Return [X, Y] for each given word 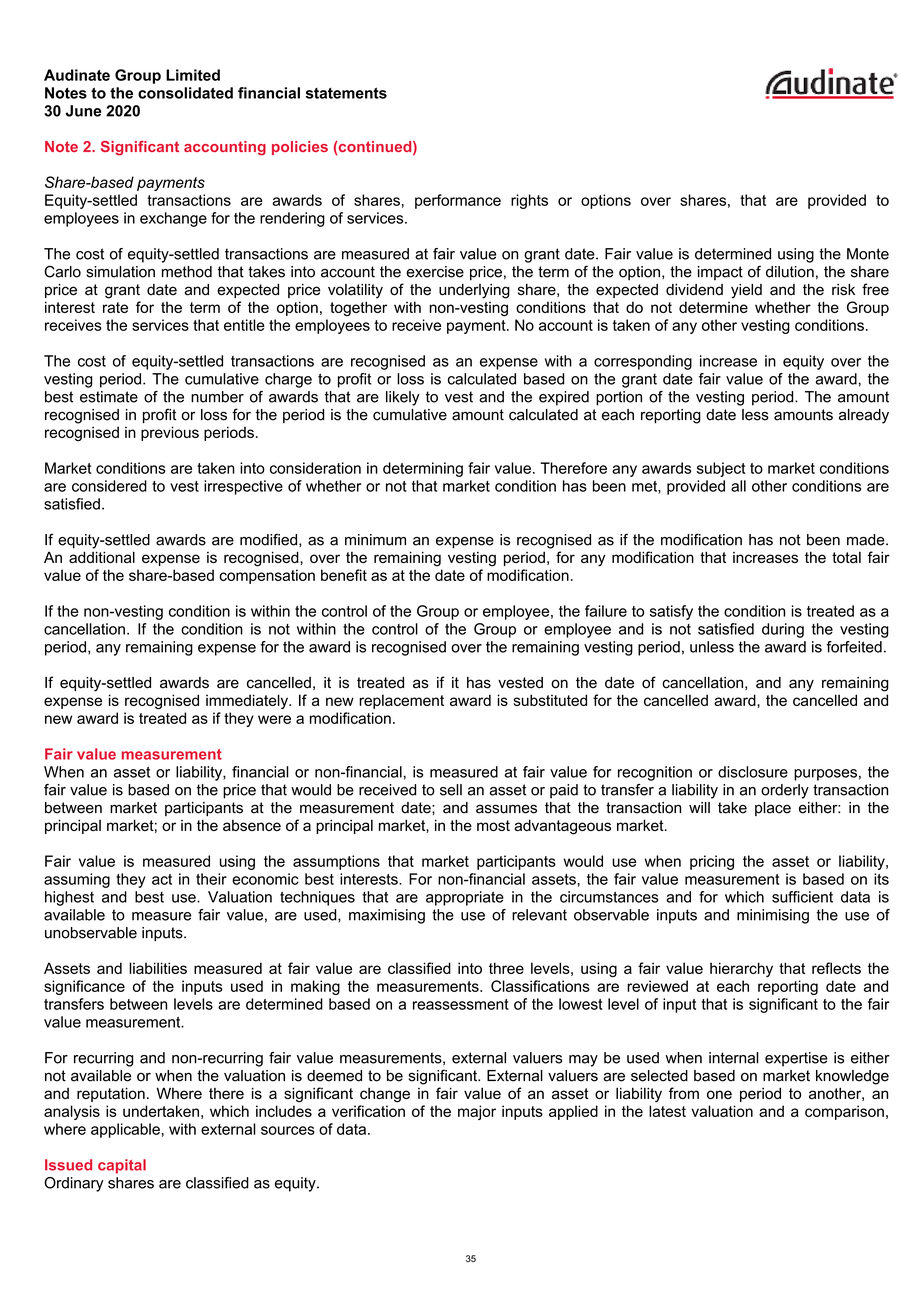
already [864, 416]
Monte [868, 254]
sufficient [802, 897]
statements [346, 93]
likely [402, 398]
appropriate [465, 898]
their [211, 879]
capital [122, 1166]
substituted [550, 700]
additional [102, 557]
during [783, 630]
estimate [109, 397]
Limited [193, 75]
